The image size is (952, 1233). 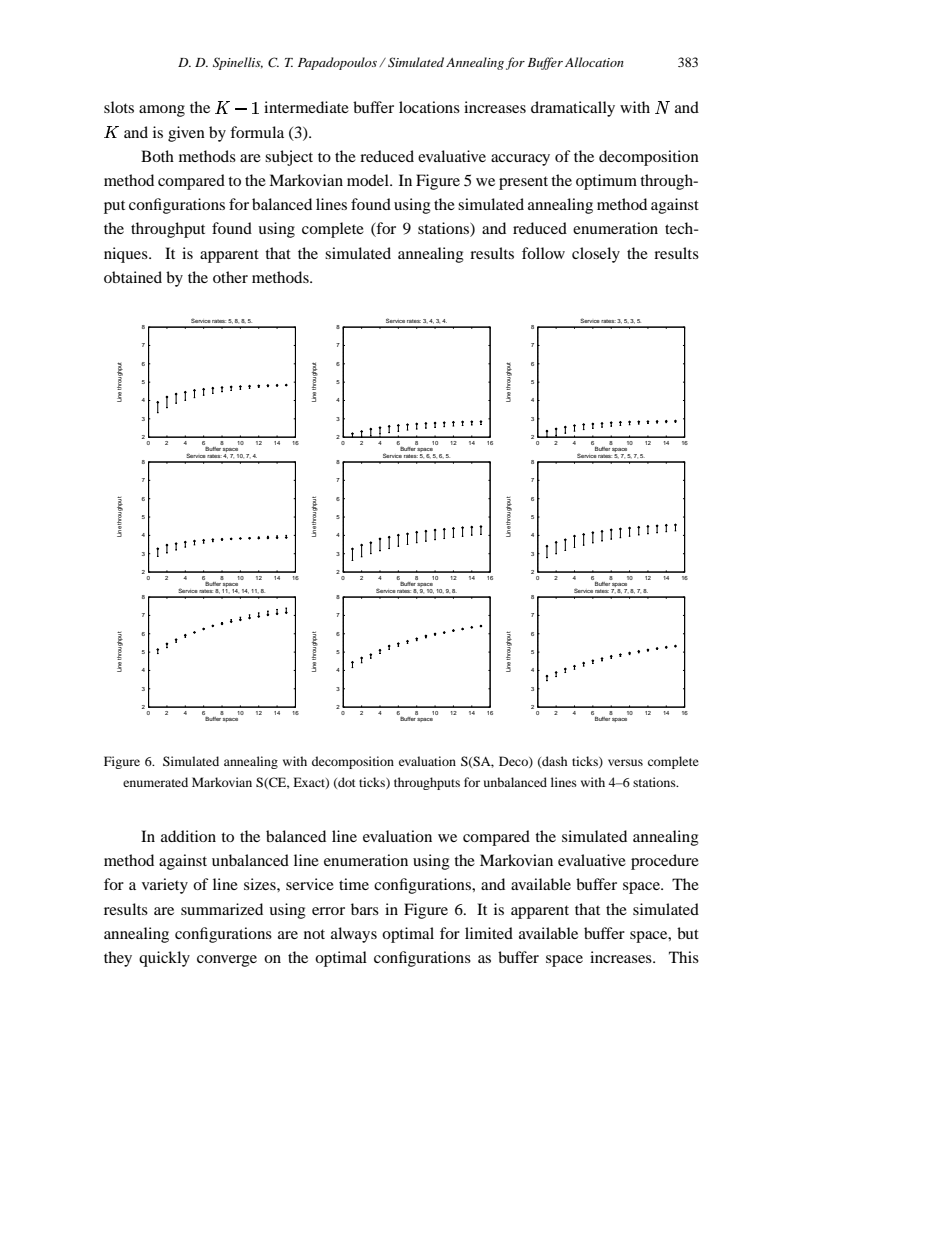 I want to click on quickly, so click(x=164, y=959).
